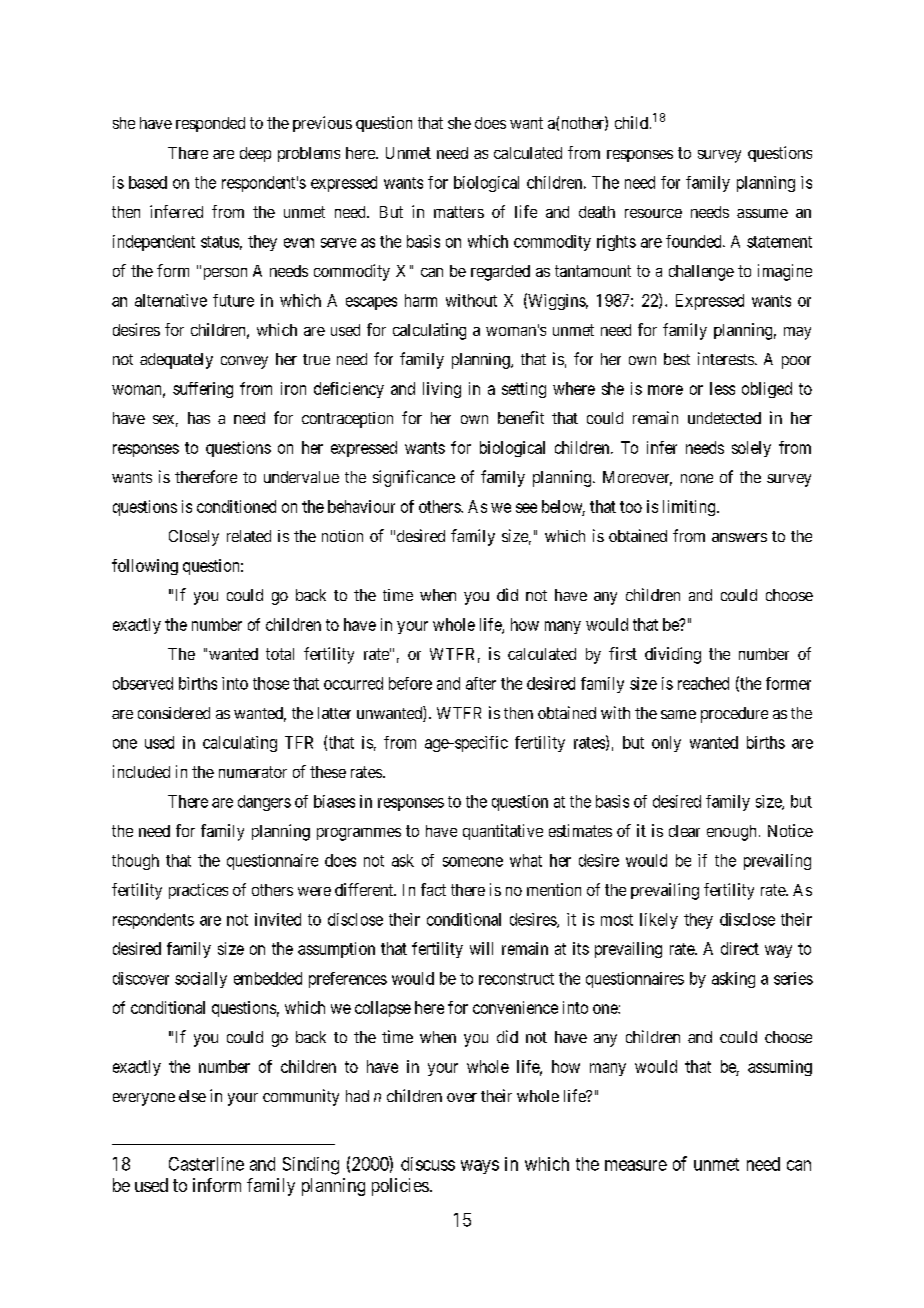 This screenshot has width=924, height=1308. I want to click on conditioned, so click(236, 506).
